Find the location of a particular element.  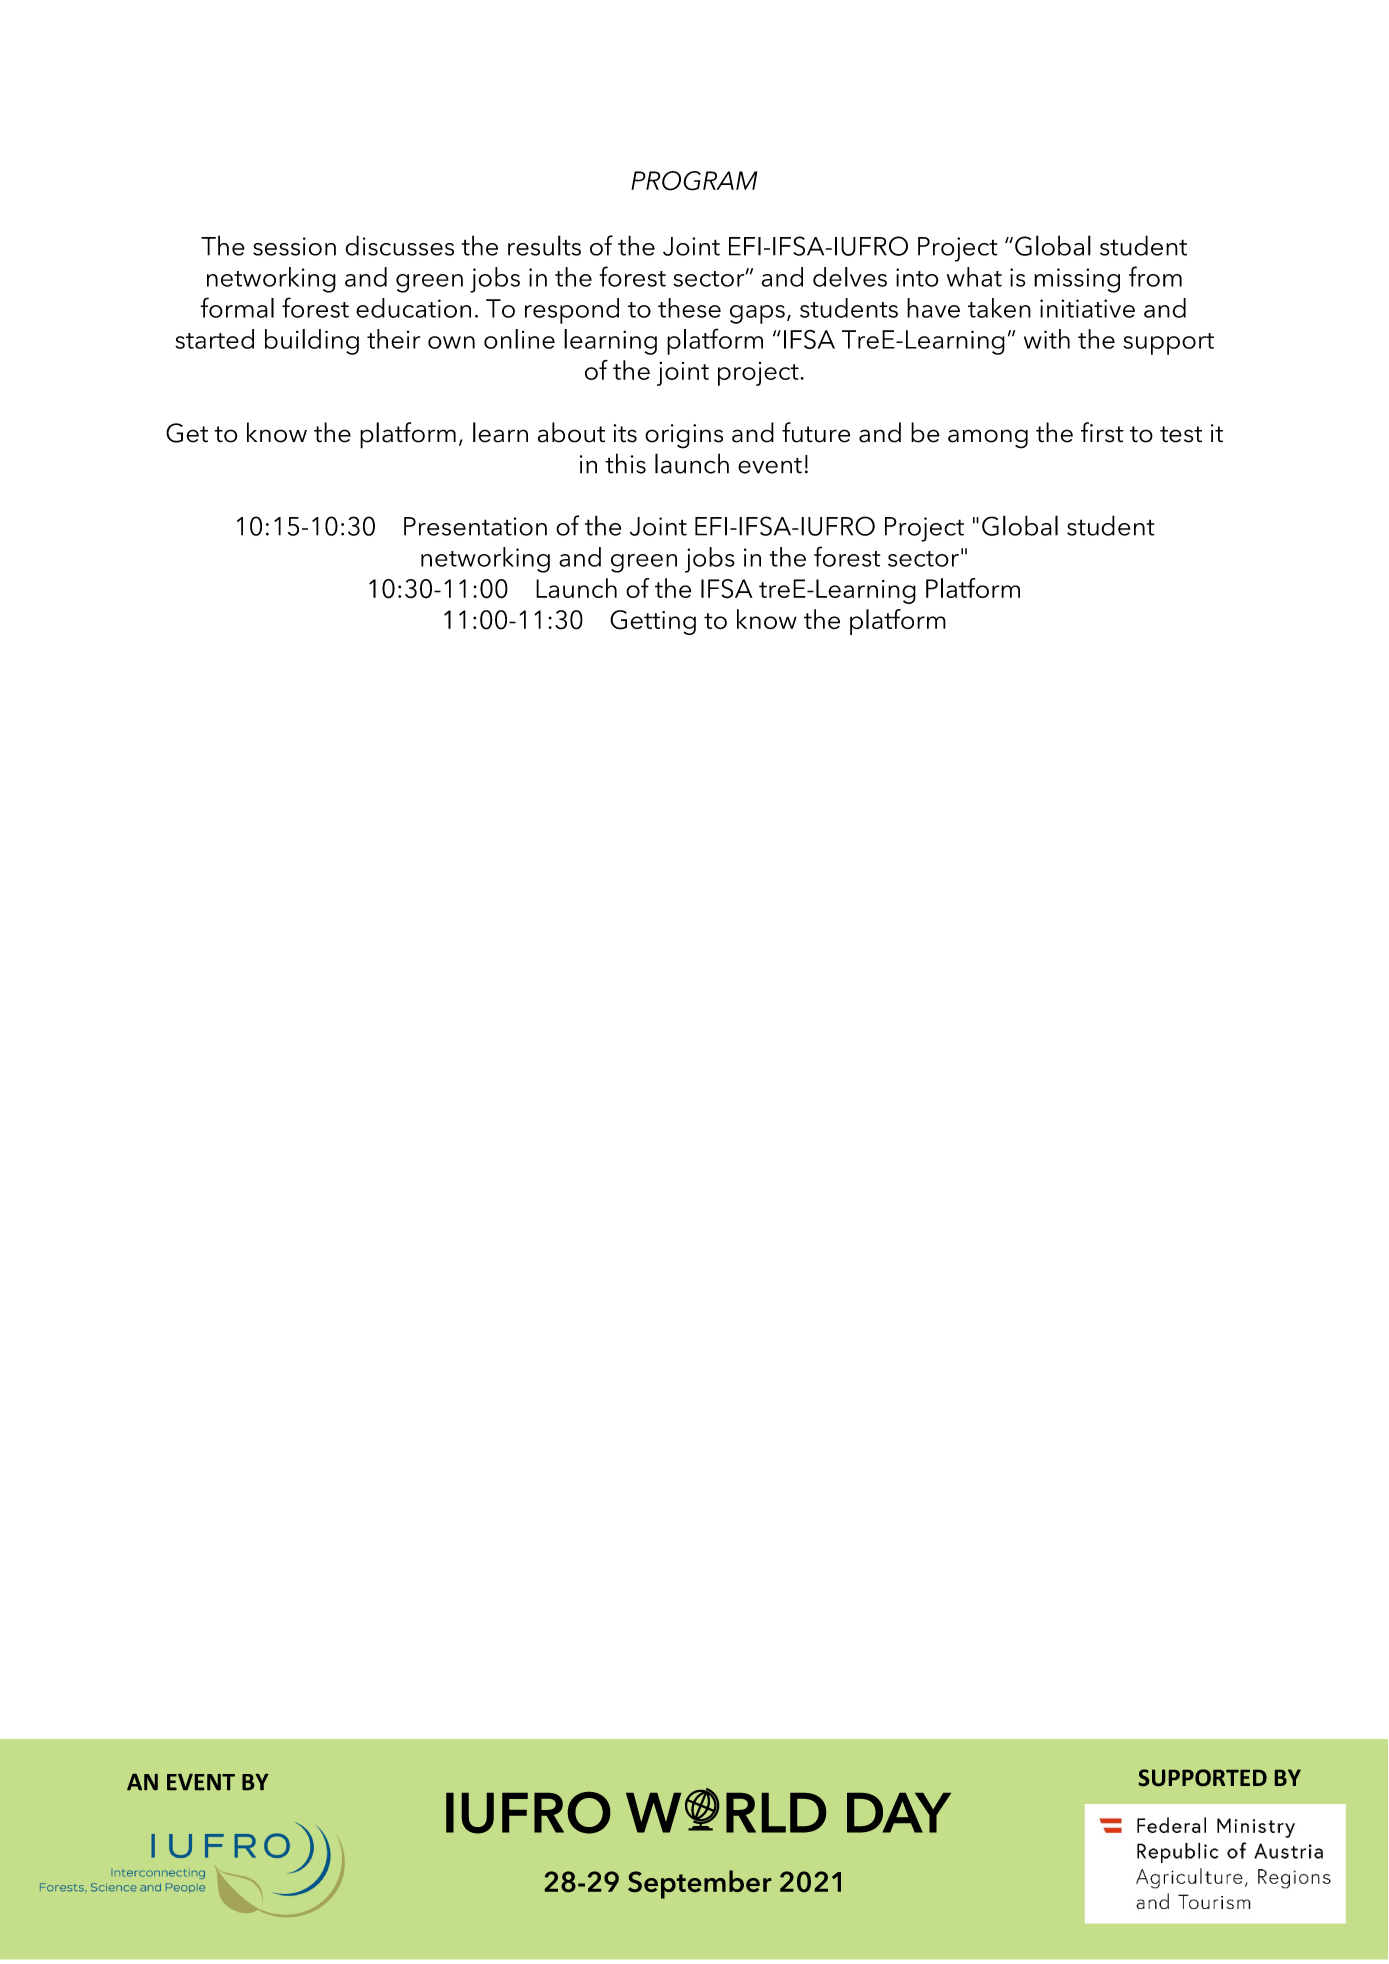

session is located at coordinates (294, 246).
